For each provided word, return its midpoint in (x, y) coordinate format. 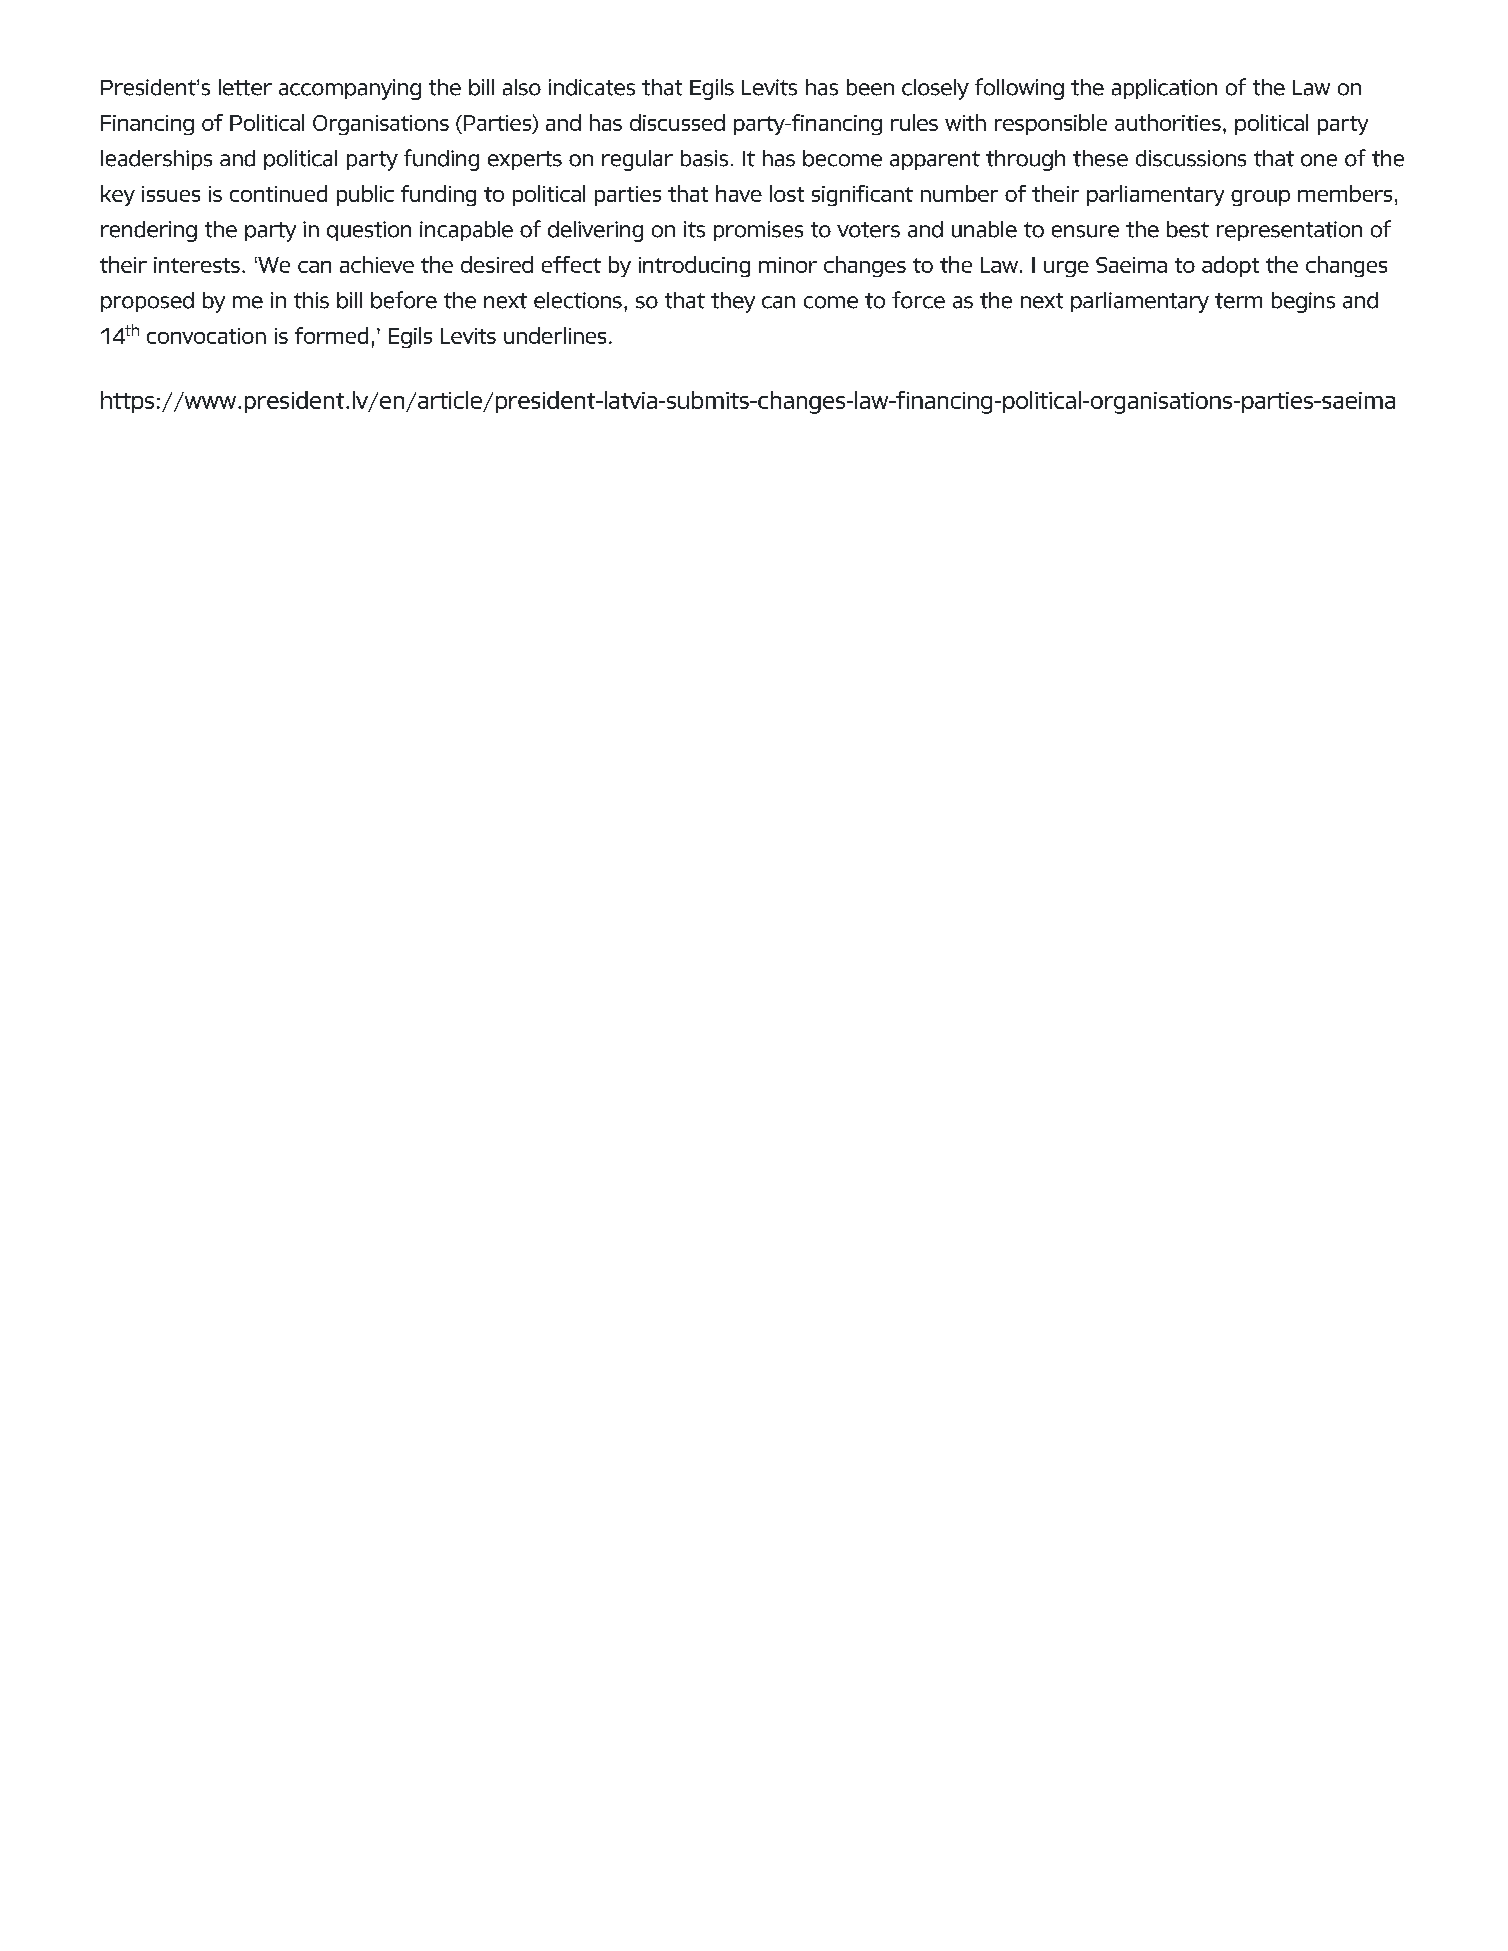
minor (788, 265)
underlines (555, 335)
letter (245, 87)
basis (704, 158)
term (1238, 301)
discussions (1191, 158)
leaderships (156, 160)
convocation (206, 336)
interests (197, 265)
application (1164, 89)
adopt (1230, 266)
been (870, 87)
